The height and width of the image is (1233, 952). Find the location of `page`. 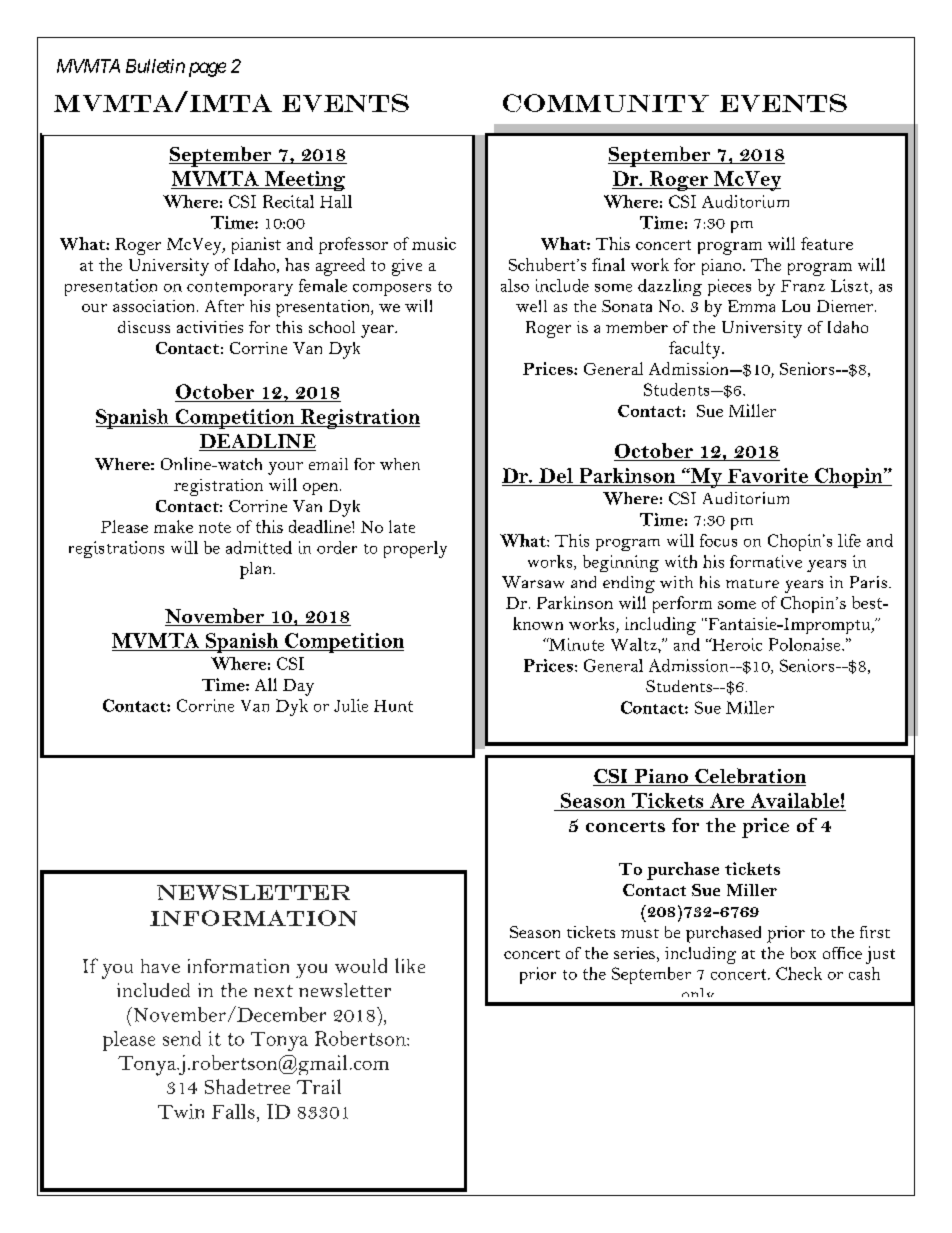

page is located at coordinates (207, 69).
